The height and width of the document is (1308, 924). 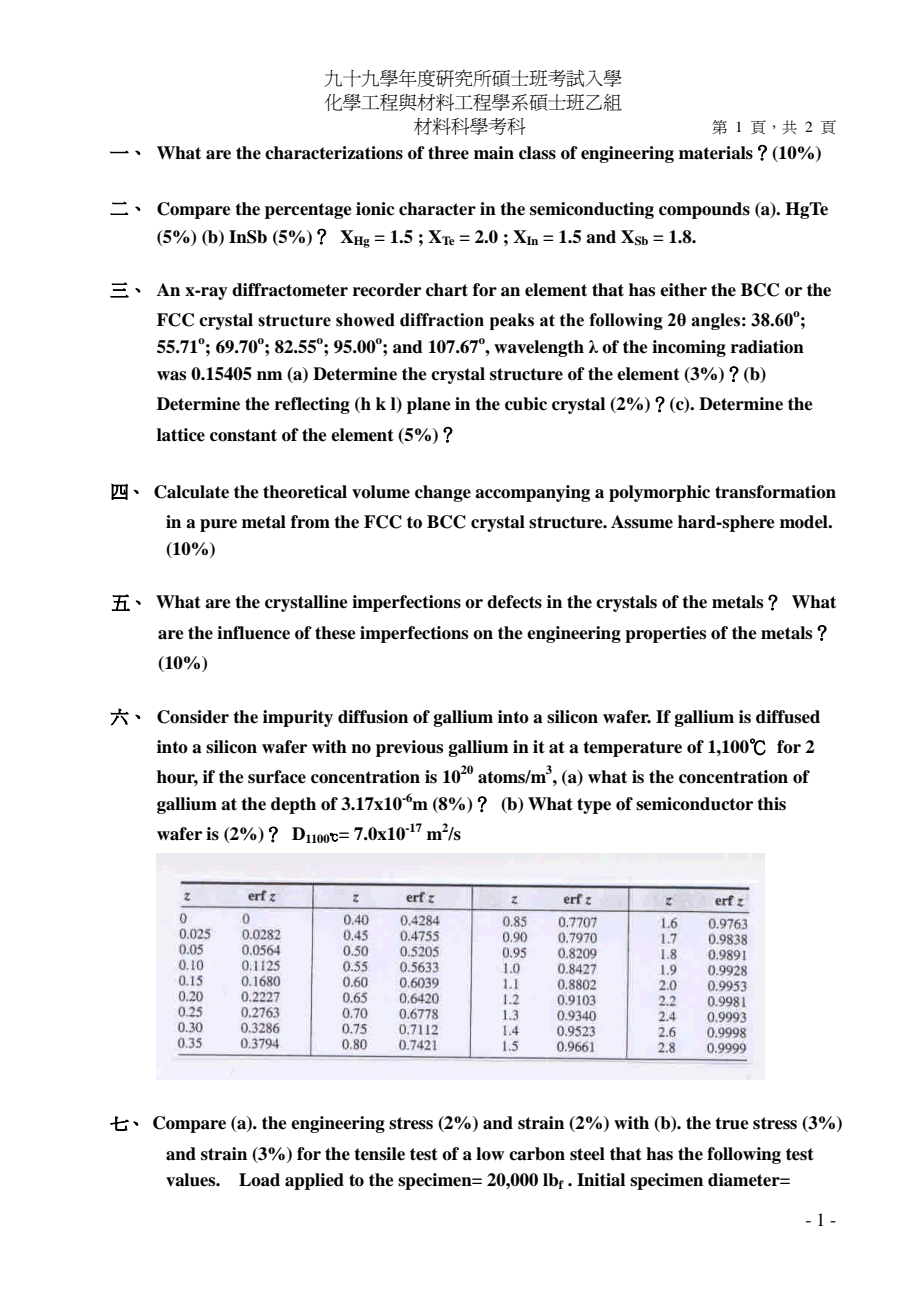 What do you see at coordinates (665, 634) in the document?
I see `properties` at bounding box center [665, 634].
